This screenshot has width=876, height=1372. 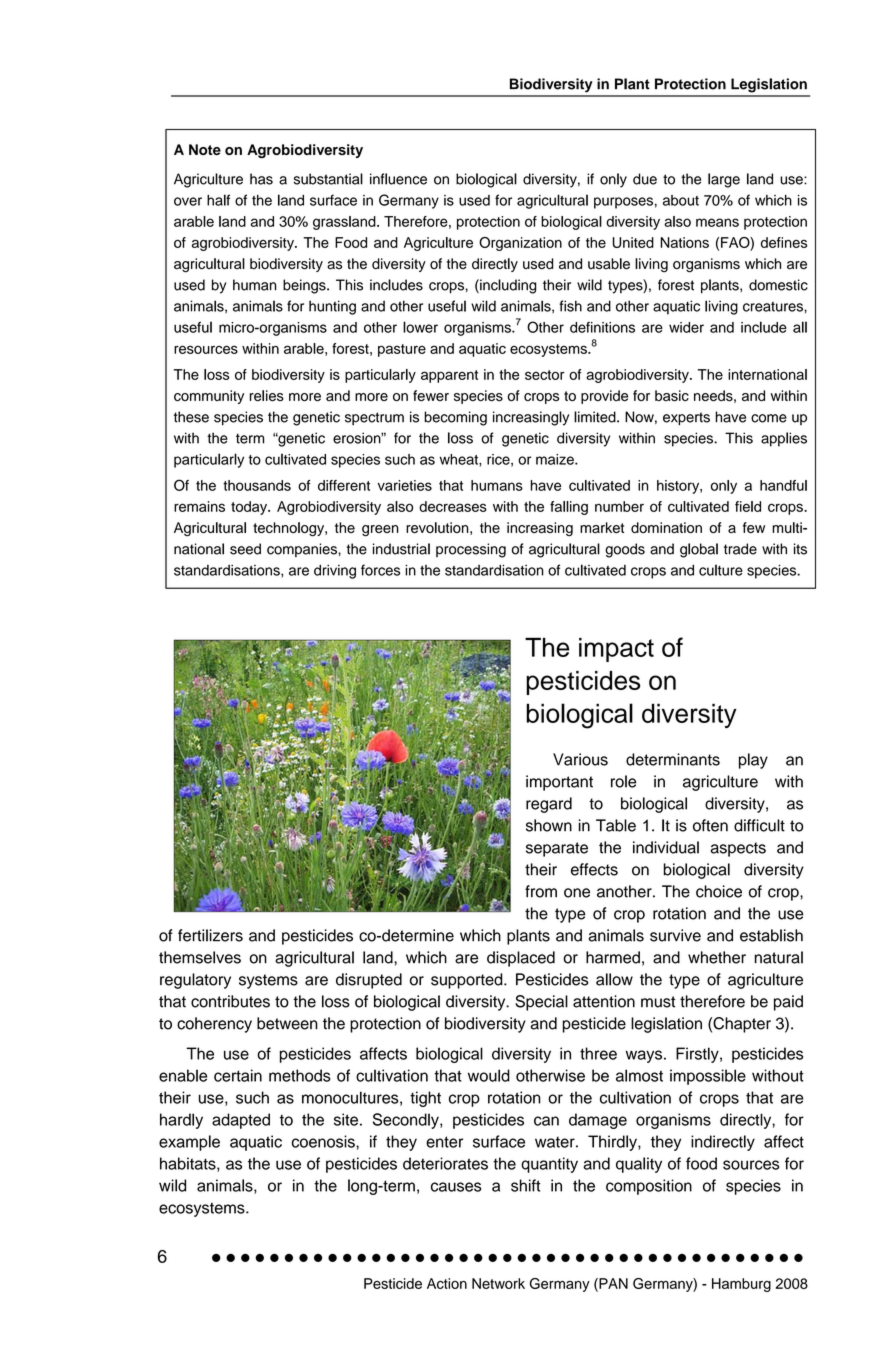 What do you see at coordinates (455, 418) in the screenshot?
I see `becoming` at bounding box center [455, 418].
